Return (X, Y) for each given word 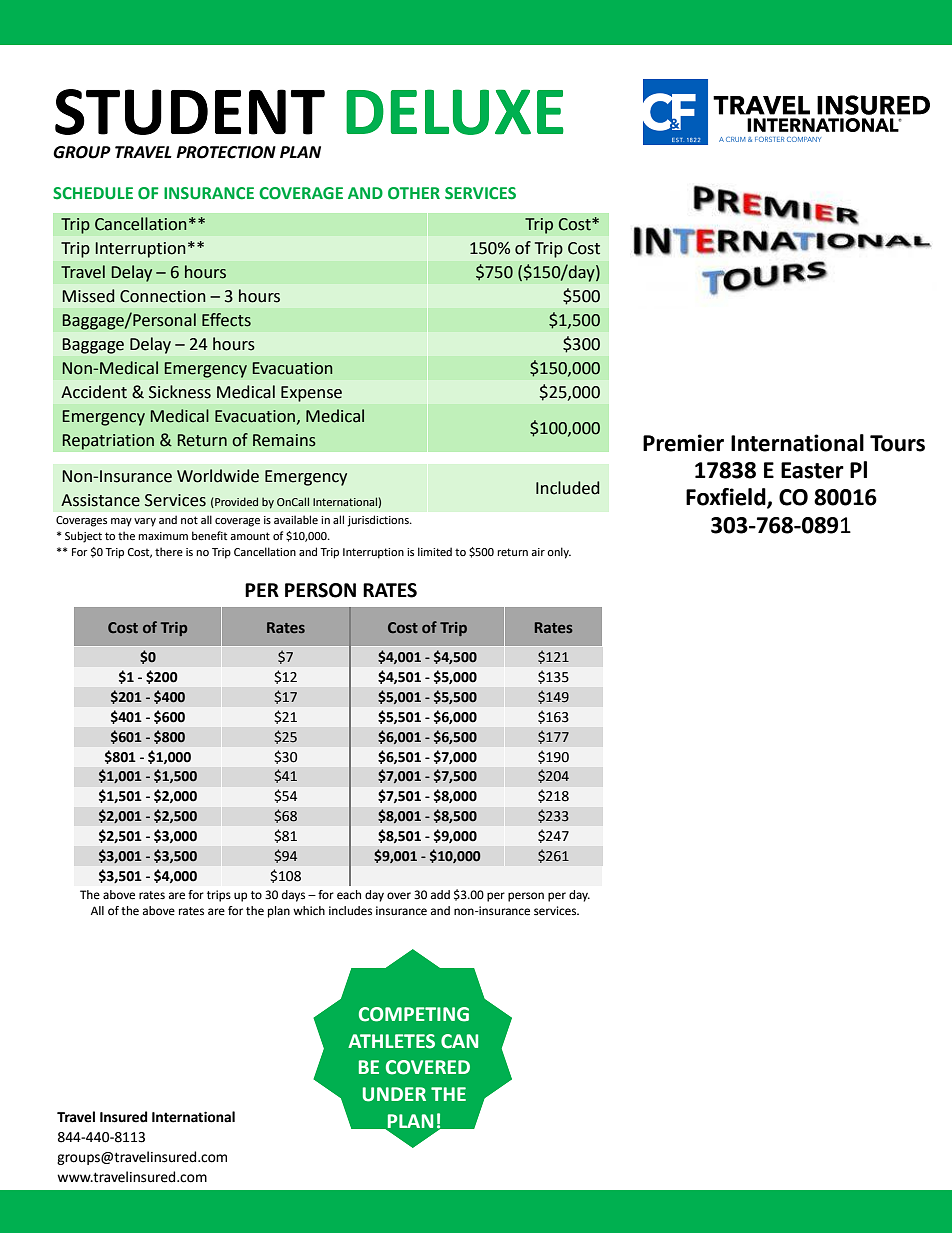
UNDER (394, 1094)
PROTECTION (226, 152)
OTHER (414, 193)
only (559, 553)
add (440, 894)
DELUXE (455, 112)
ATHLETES (391, 1041)
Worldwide (218, 476)
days (293, 896)
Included (567, 488)
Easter (812, 470)
